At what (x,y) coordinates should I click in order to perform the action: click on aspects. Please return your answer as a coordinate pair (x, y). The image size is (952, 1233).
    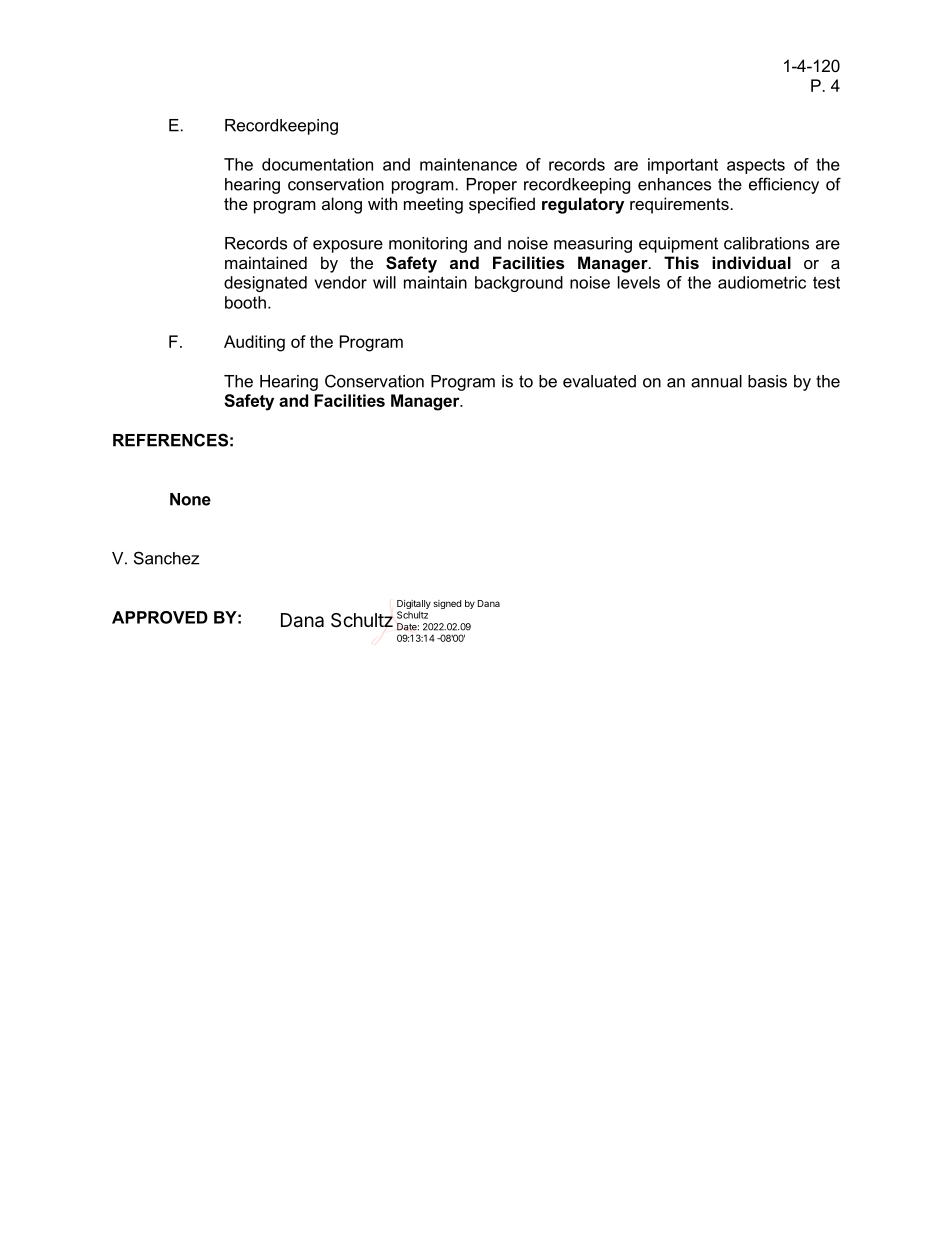
    Looking at the image, I should click on (756, 166).
